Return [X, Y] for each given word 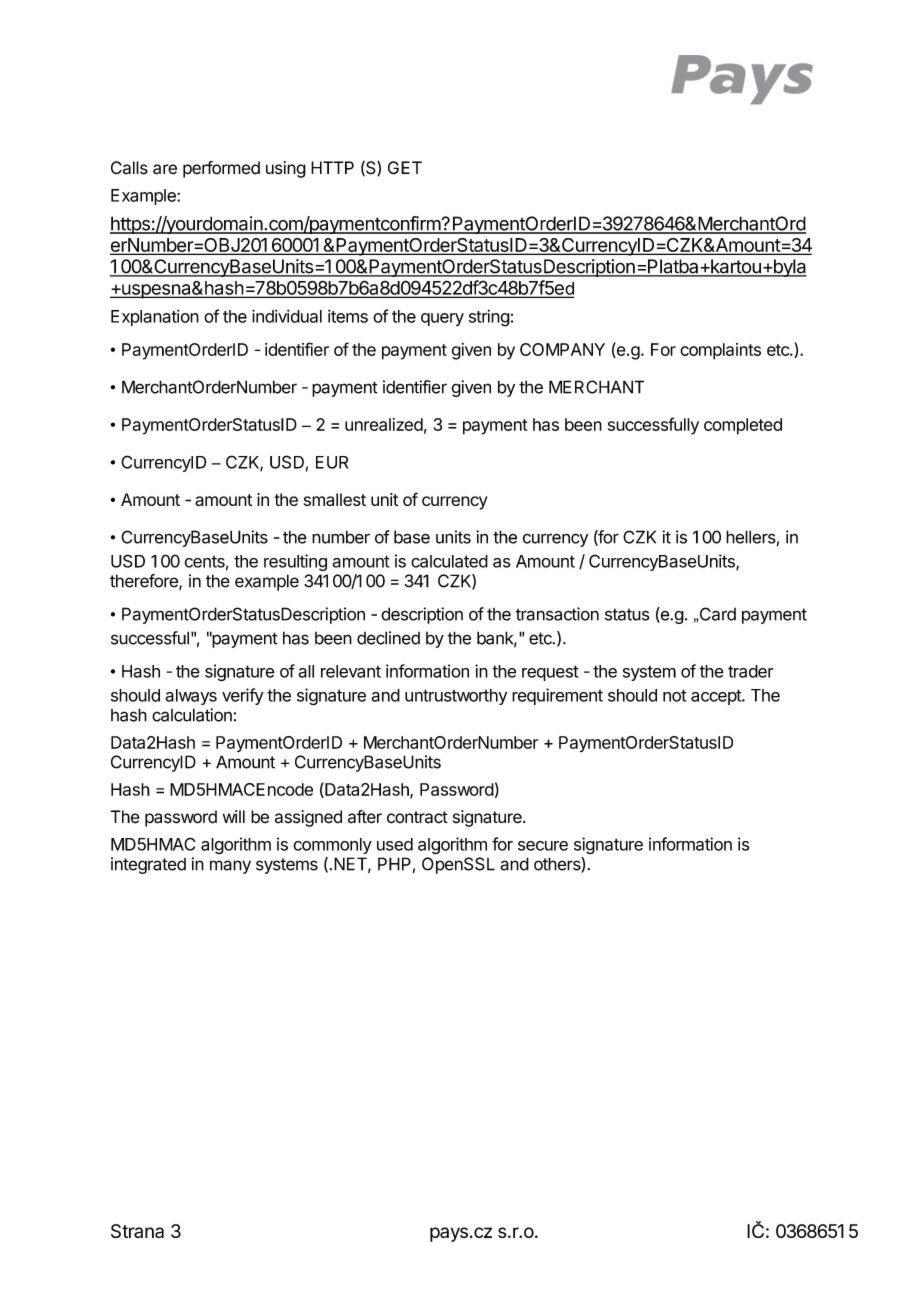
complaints [720, 351]
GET [405, 168]
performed [221, 169]
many [230, 867]
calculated [449, 561]
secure [543, 846]
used [395, 844]
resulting [295, 562]
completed [743, 426]
